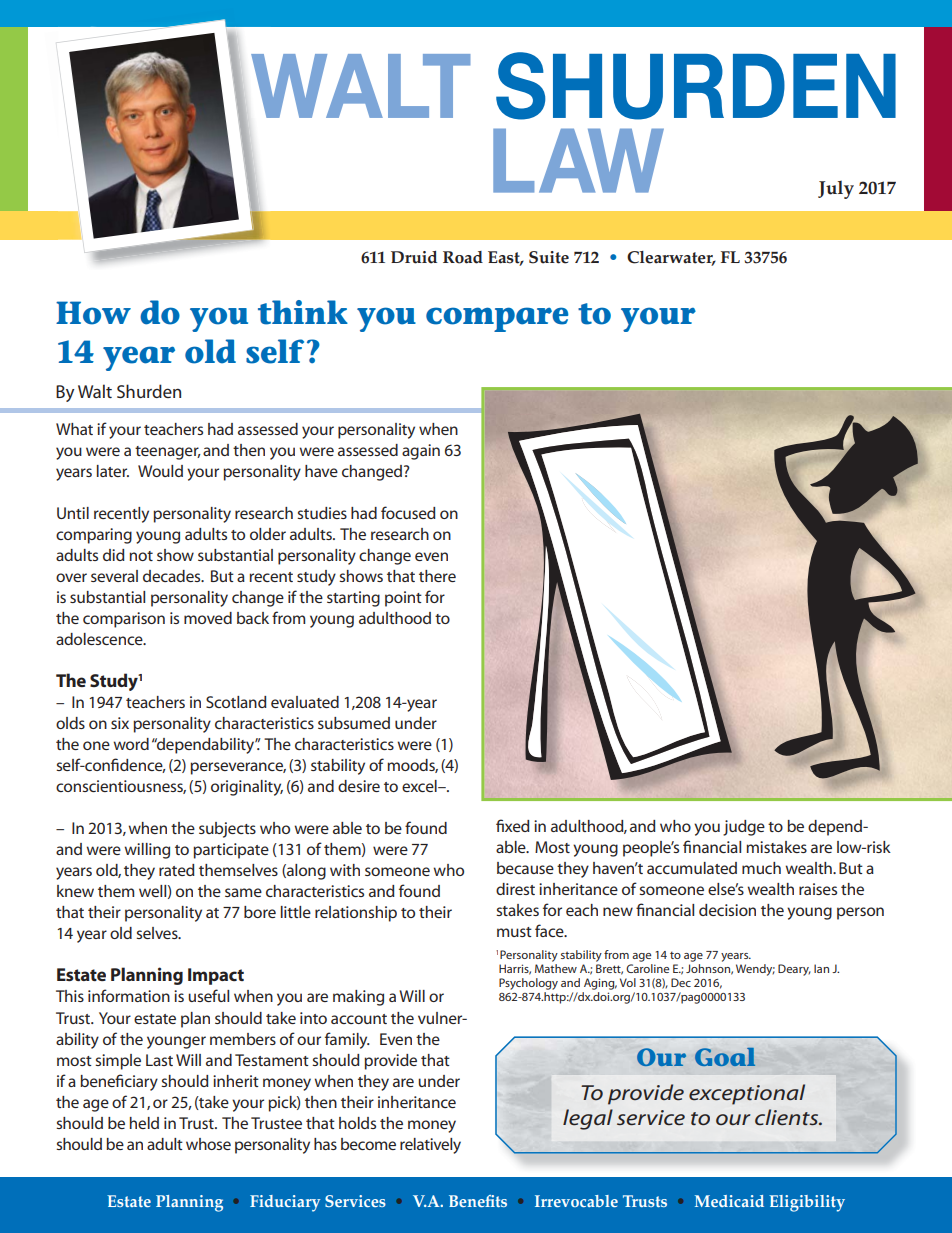 This screenshot has width=952, height=1233. What do you see at coordinates (744, 828) in the screenshot?
I see `judge` at bounding box center [744, 828].
